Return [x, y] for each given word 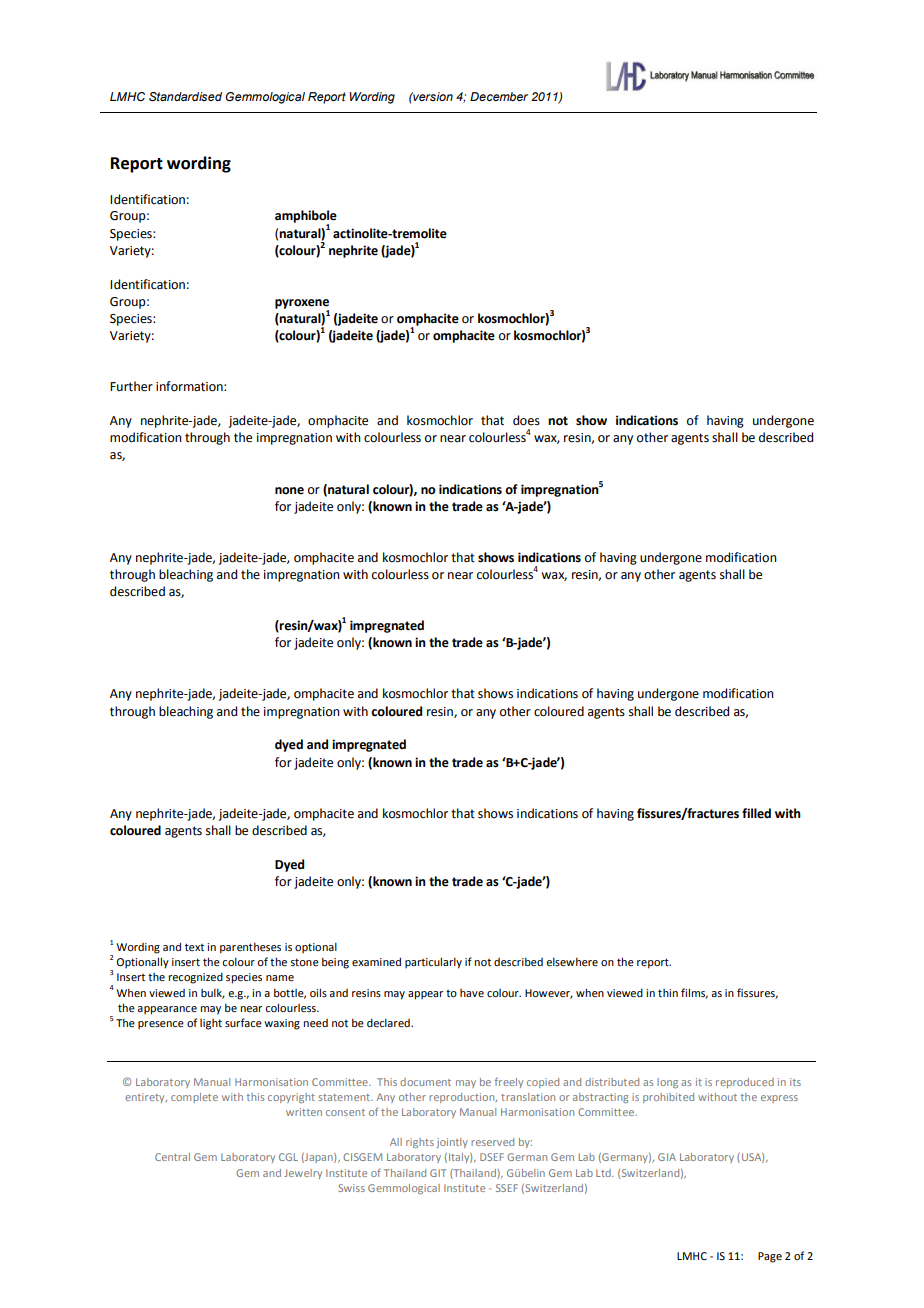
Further [131, 386]
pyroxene [302, 305]
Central [172, 1157]
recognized [195, 978]
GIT [438, 1173]
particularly [433, 963]
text [194, 947]
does [526, 420]
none [289, 491]
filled [756, 813]
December [499, 96]
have [472, 993]
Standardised [185, 97]
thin [668, 993]
